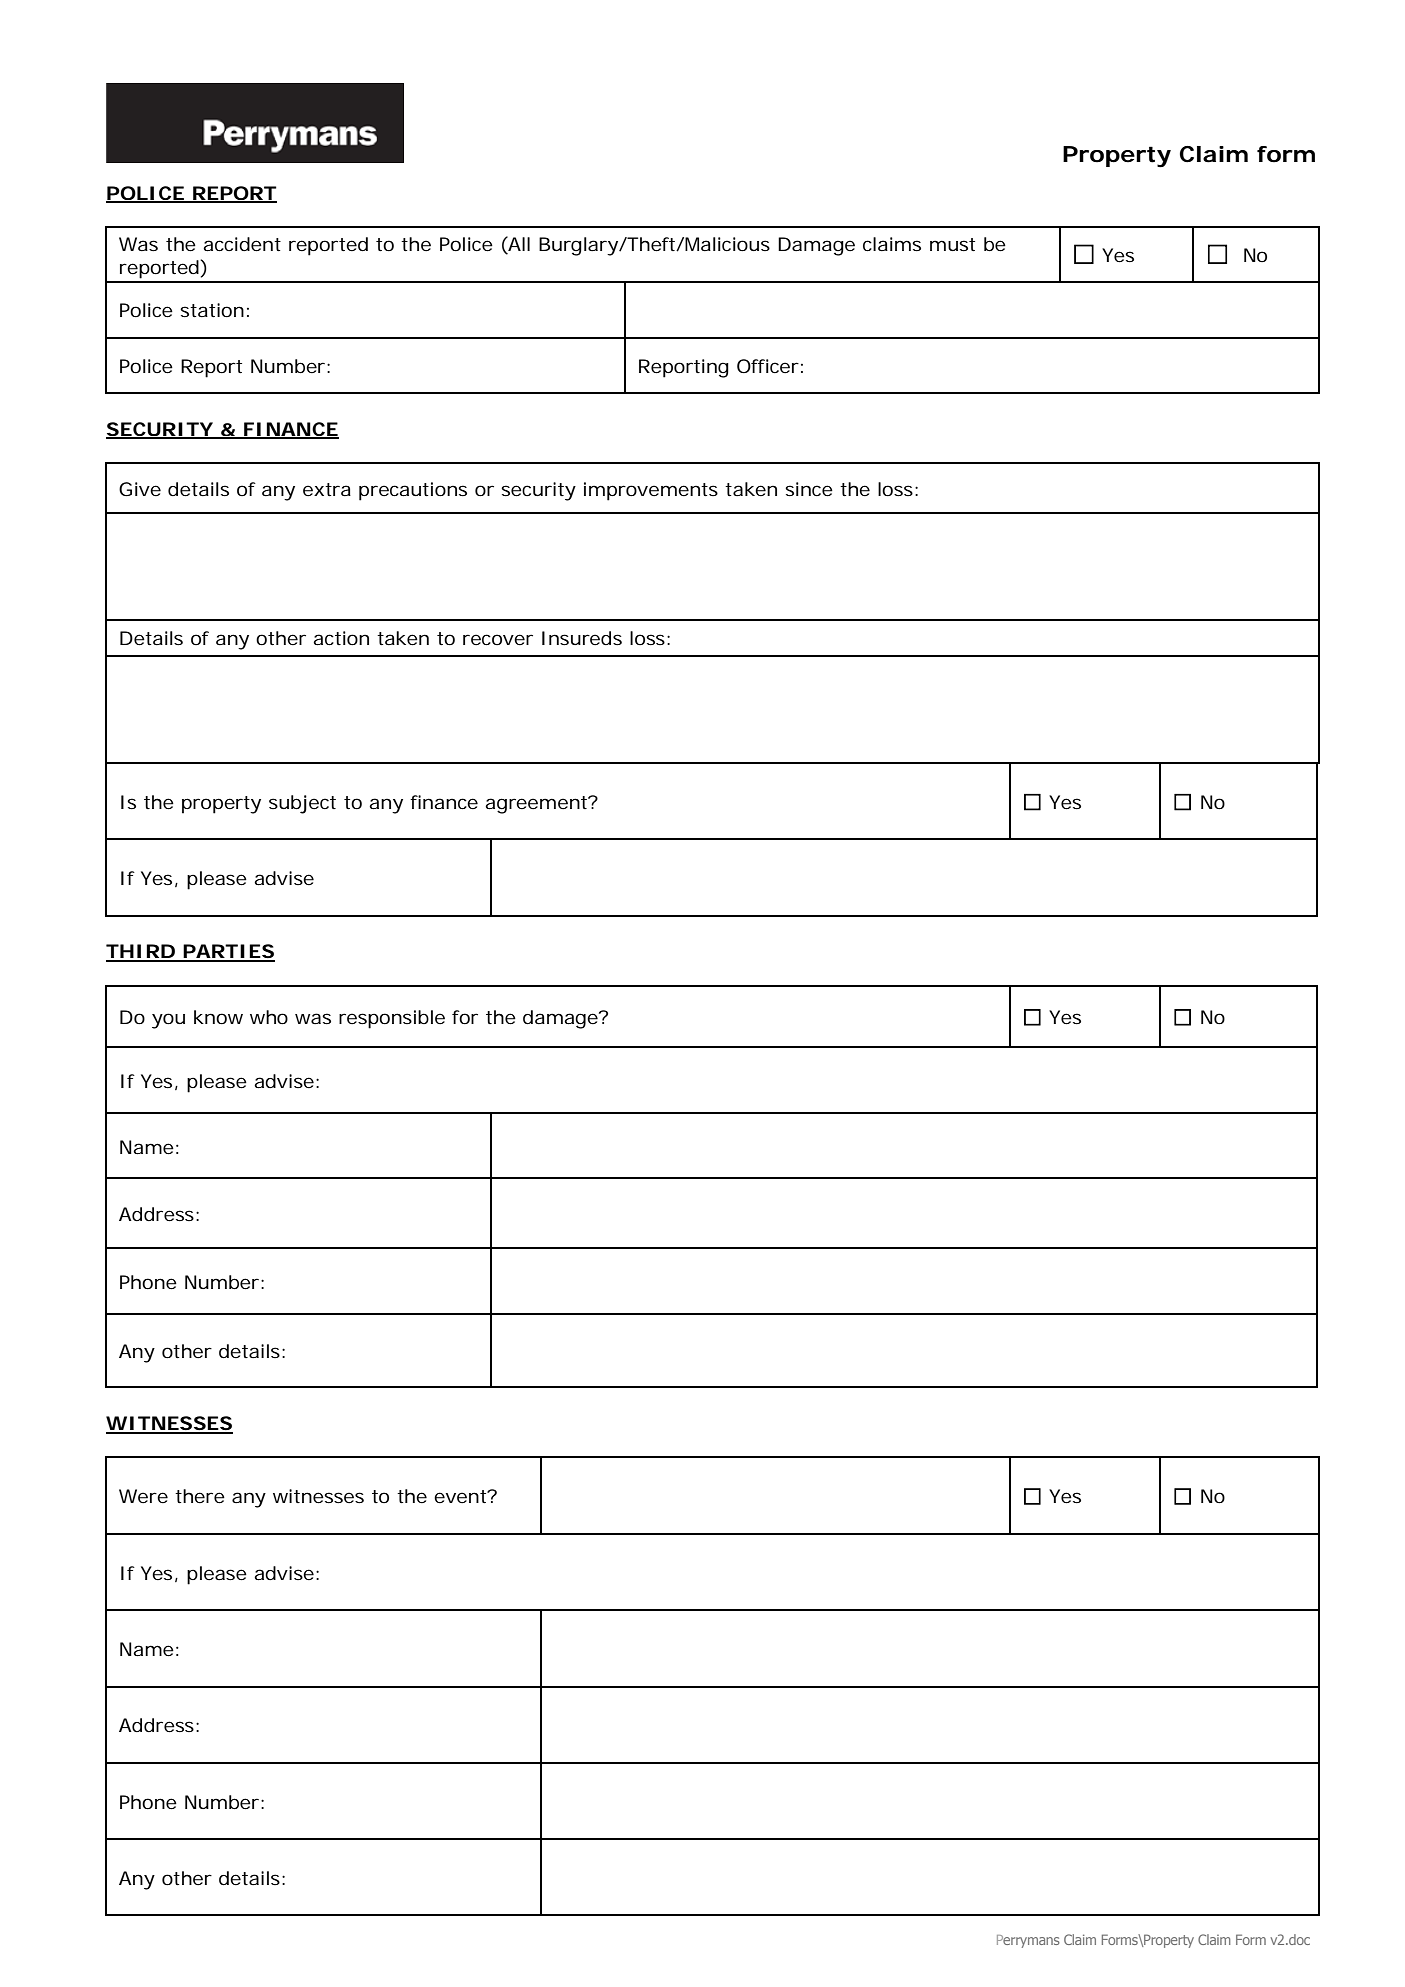 This screenshot has height=1987, width=1405. I want to click on Were, so click(143, 1496).
